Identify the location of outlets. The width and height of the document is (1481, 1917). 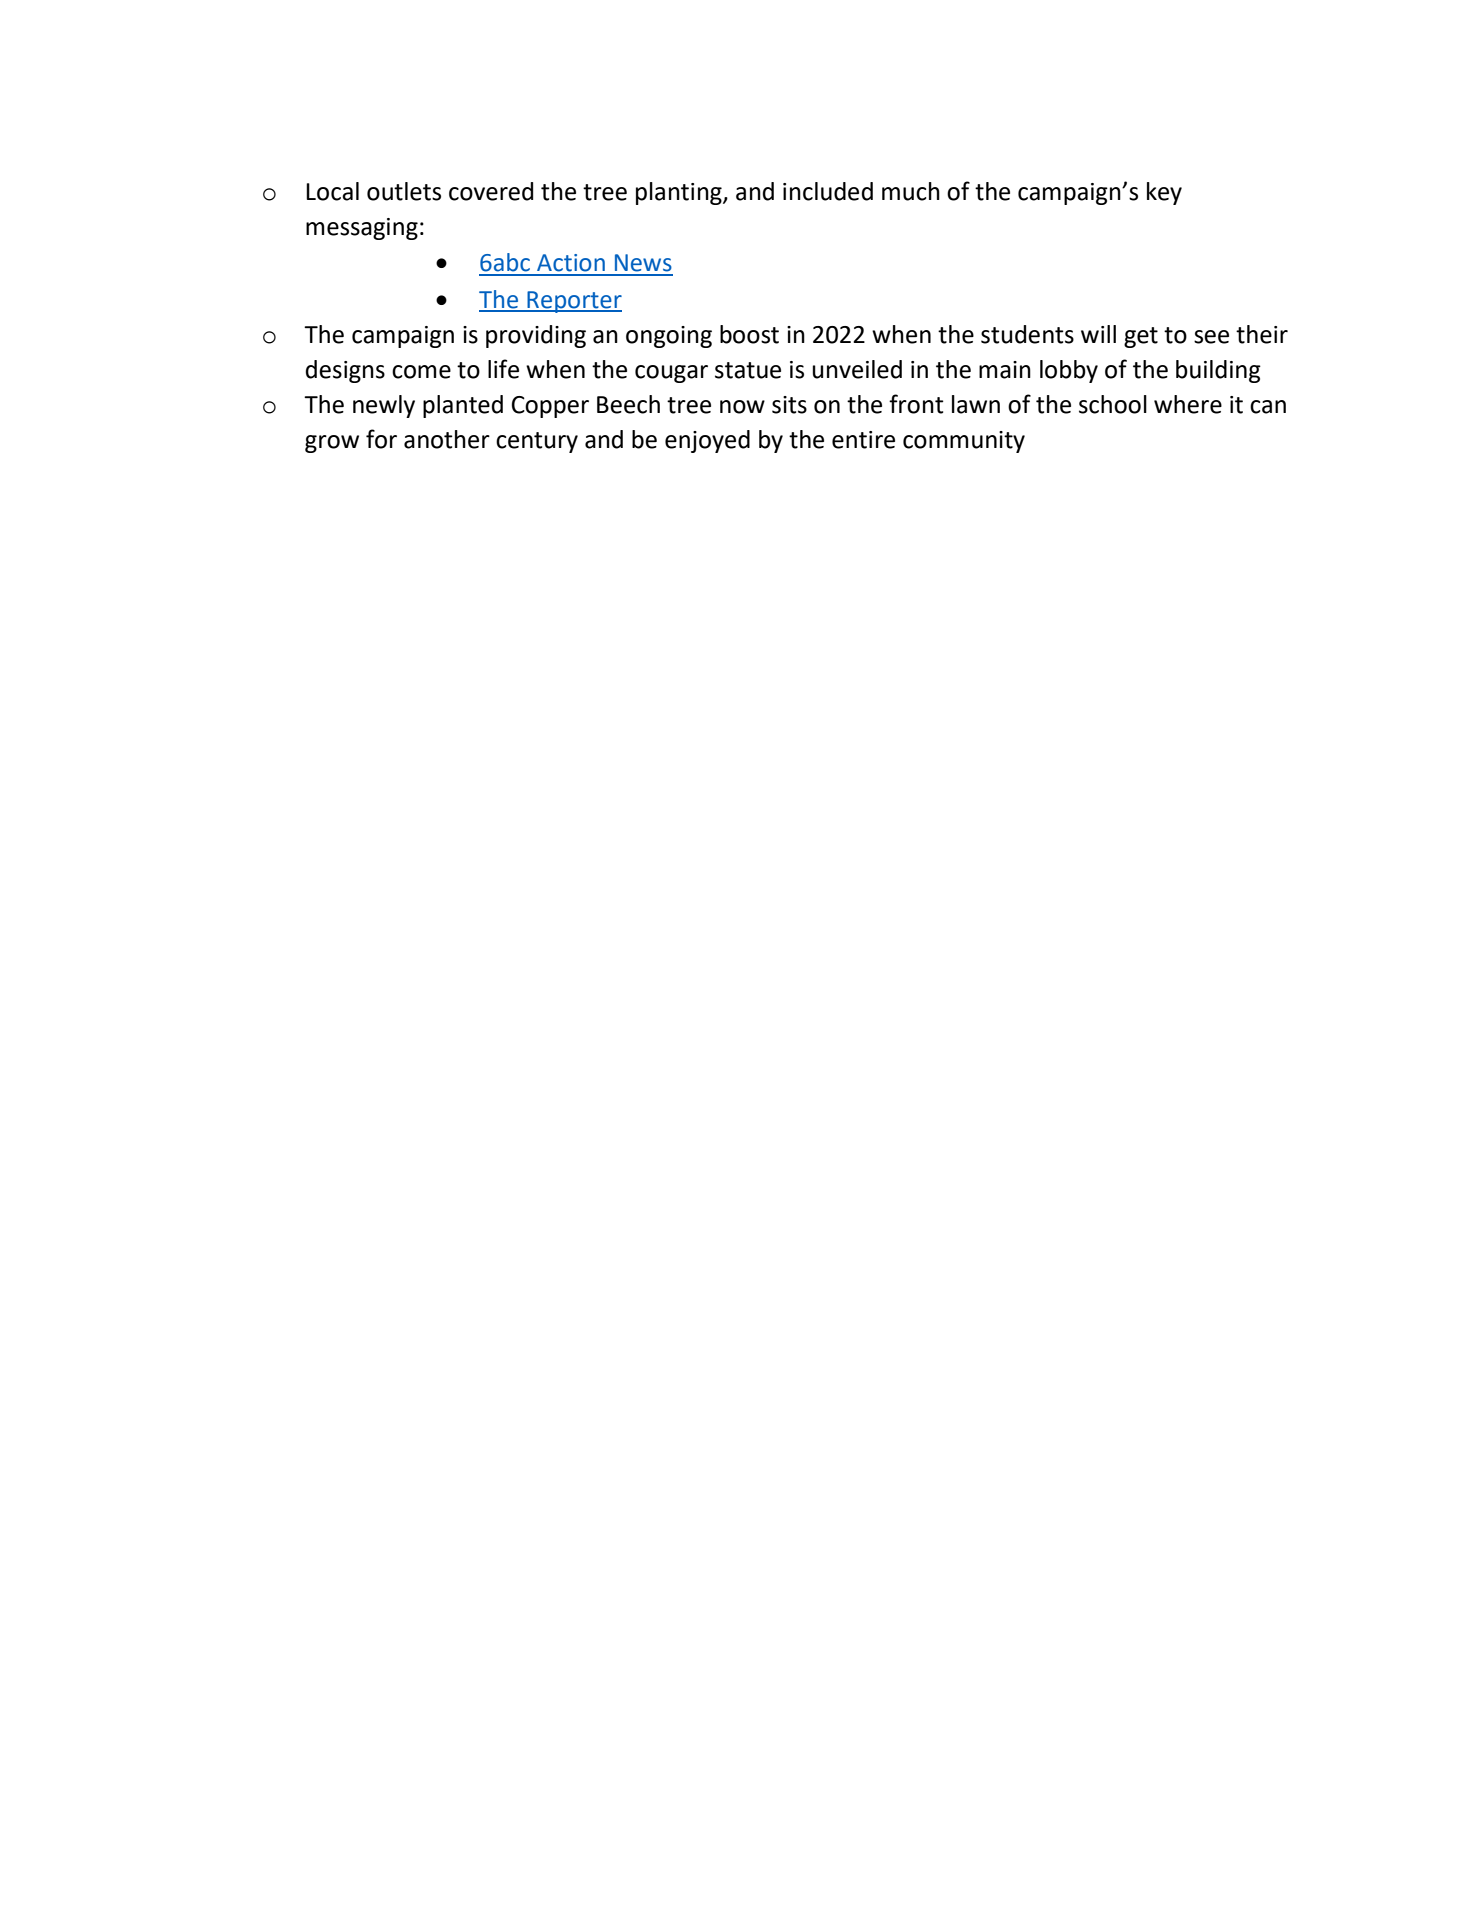
(404, 191).
